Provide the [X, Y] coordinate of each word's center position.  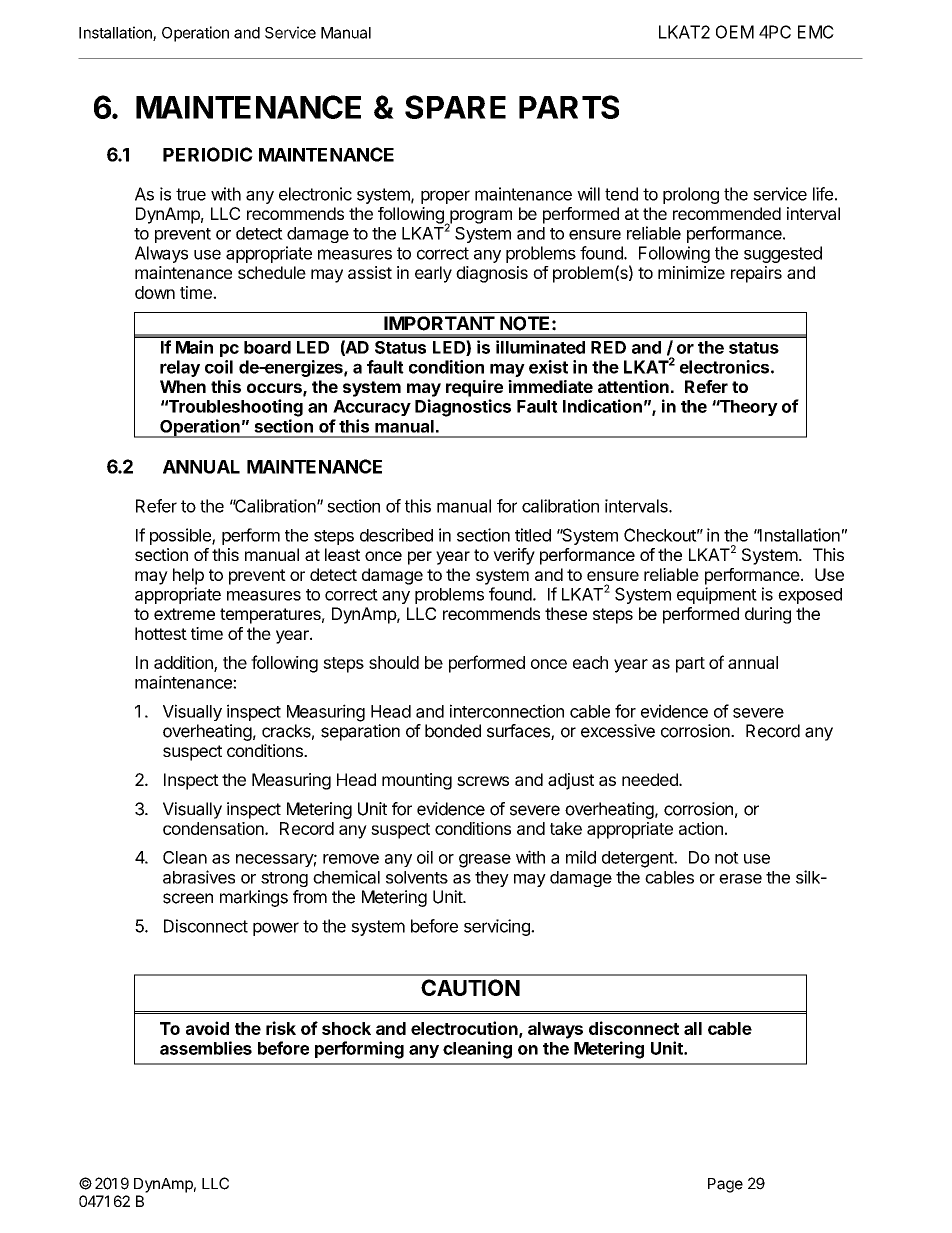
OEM [735, 32]
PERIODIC [208, 154]
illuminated [540, 347]
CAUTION [470, 987]
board [267, 347]
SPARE [455, 107]
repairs [756, 274]
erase [740, 879]
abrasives [199, 877]
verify [514, 556]
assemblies [206, 1048]
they [492, 879]
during [768, 615]
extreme [184, 614]
